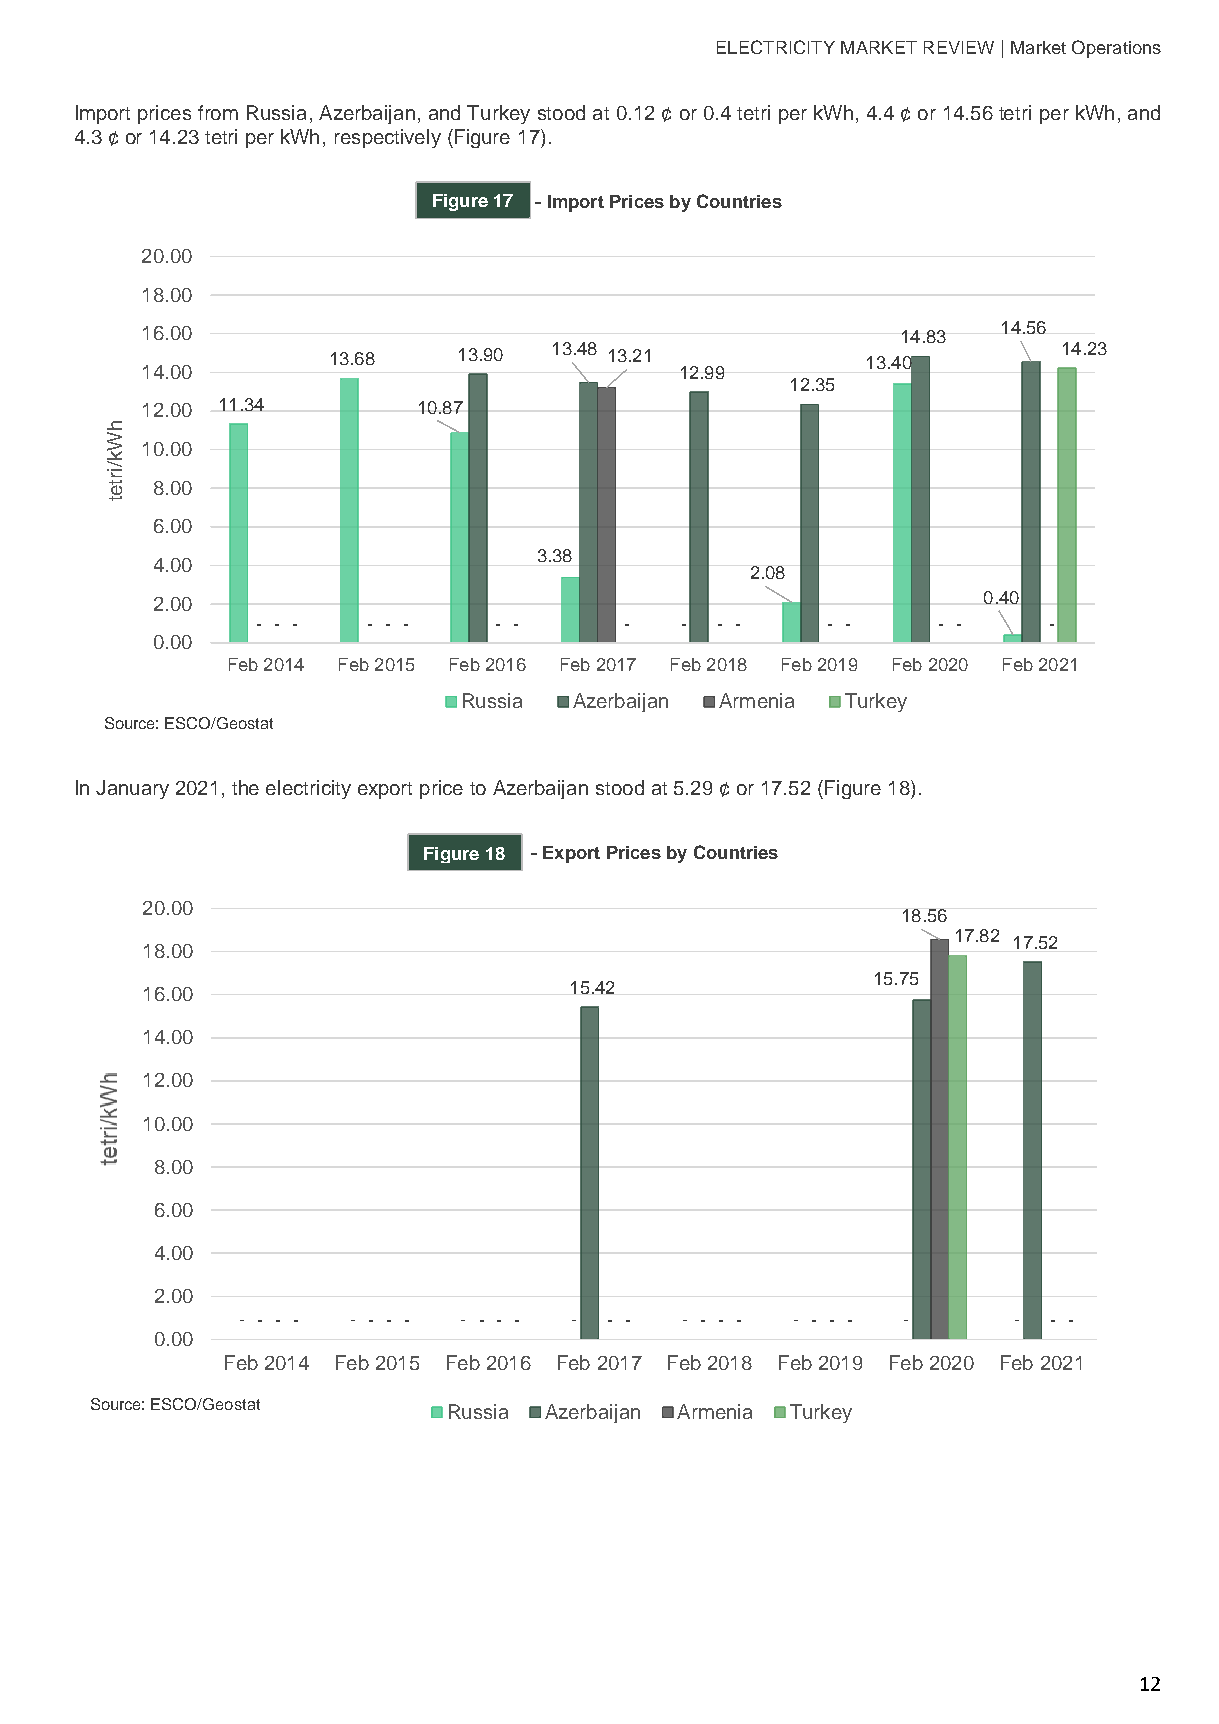 This screenshot has width=1219, height=1724. Describe the element at coordinates (1116, 49) in the screenshot. I see `Operations` at that location.
